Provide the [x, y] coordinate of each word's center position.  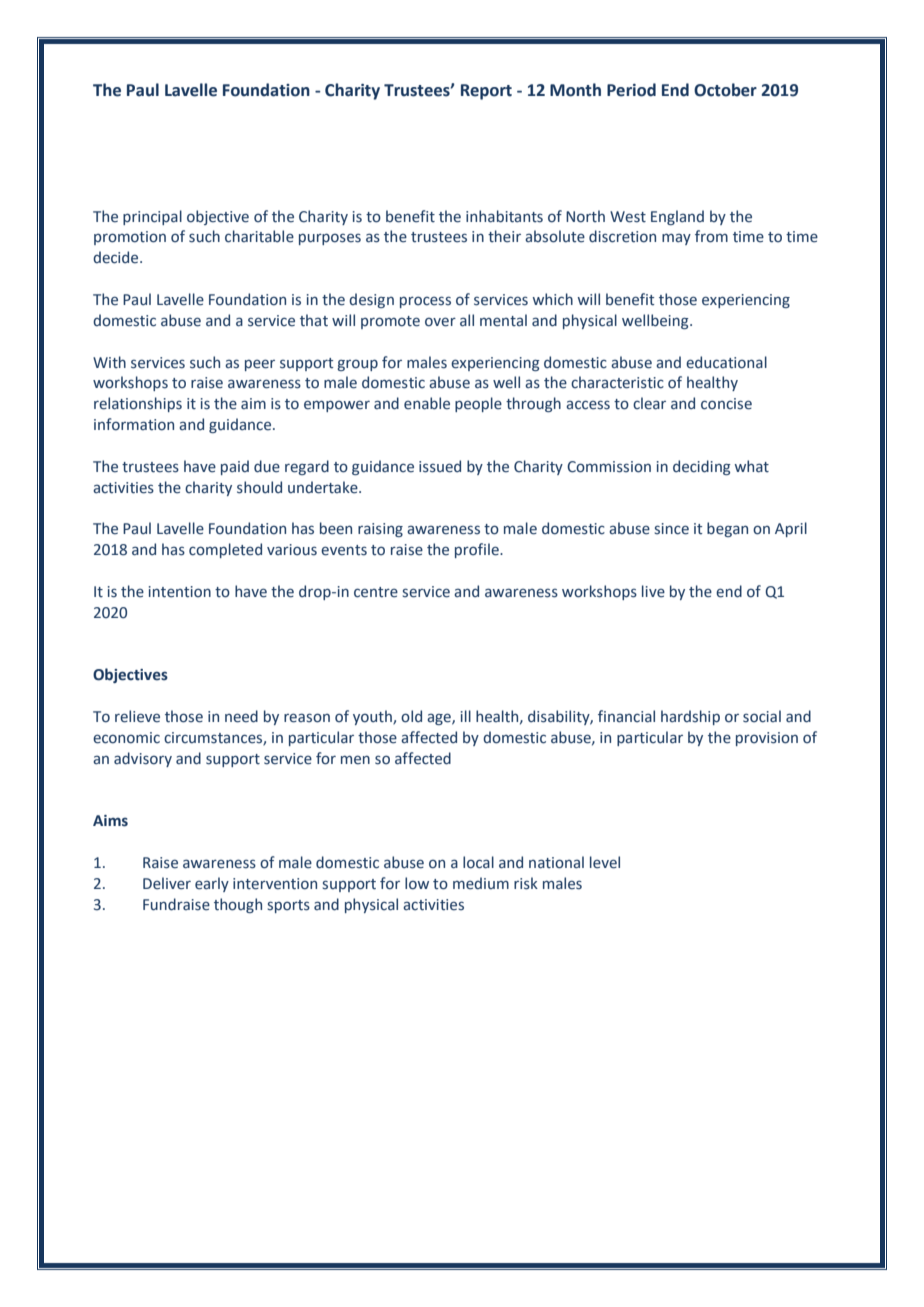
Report [486, 92]
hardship [690, 717]
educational [726, 362]
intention [180, 592]
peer [260, 365]
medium [481, 883]
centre [376, 592]
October [725, 90]
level [605, 862]
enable [427, 403]
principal [152, 217]
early [212, 884]
